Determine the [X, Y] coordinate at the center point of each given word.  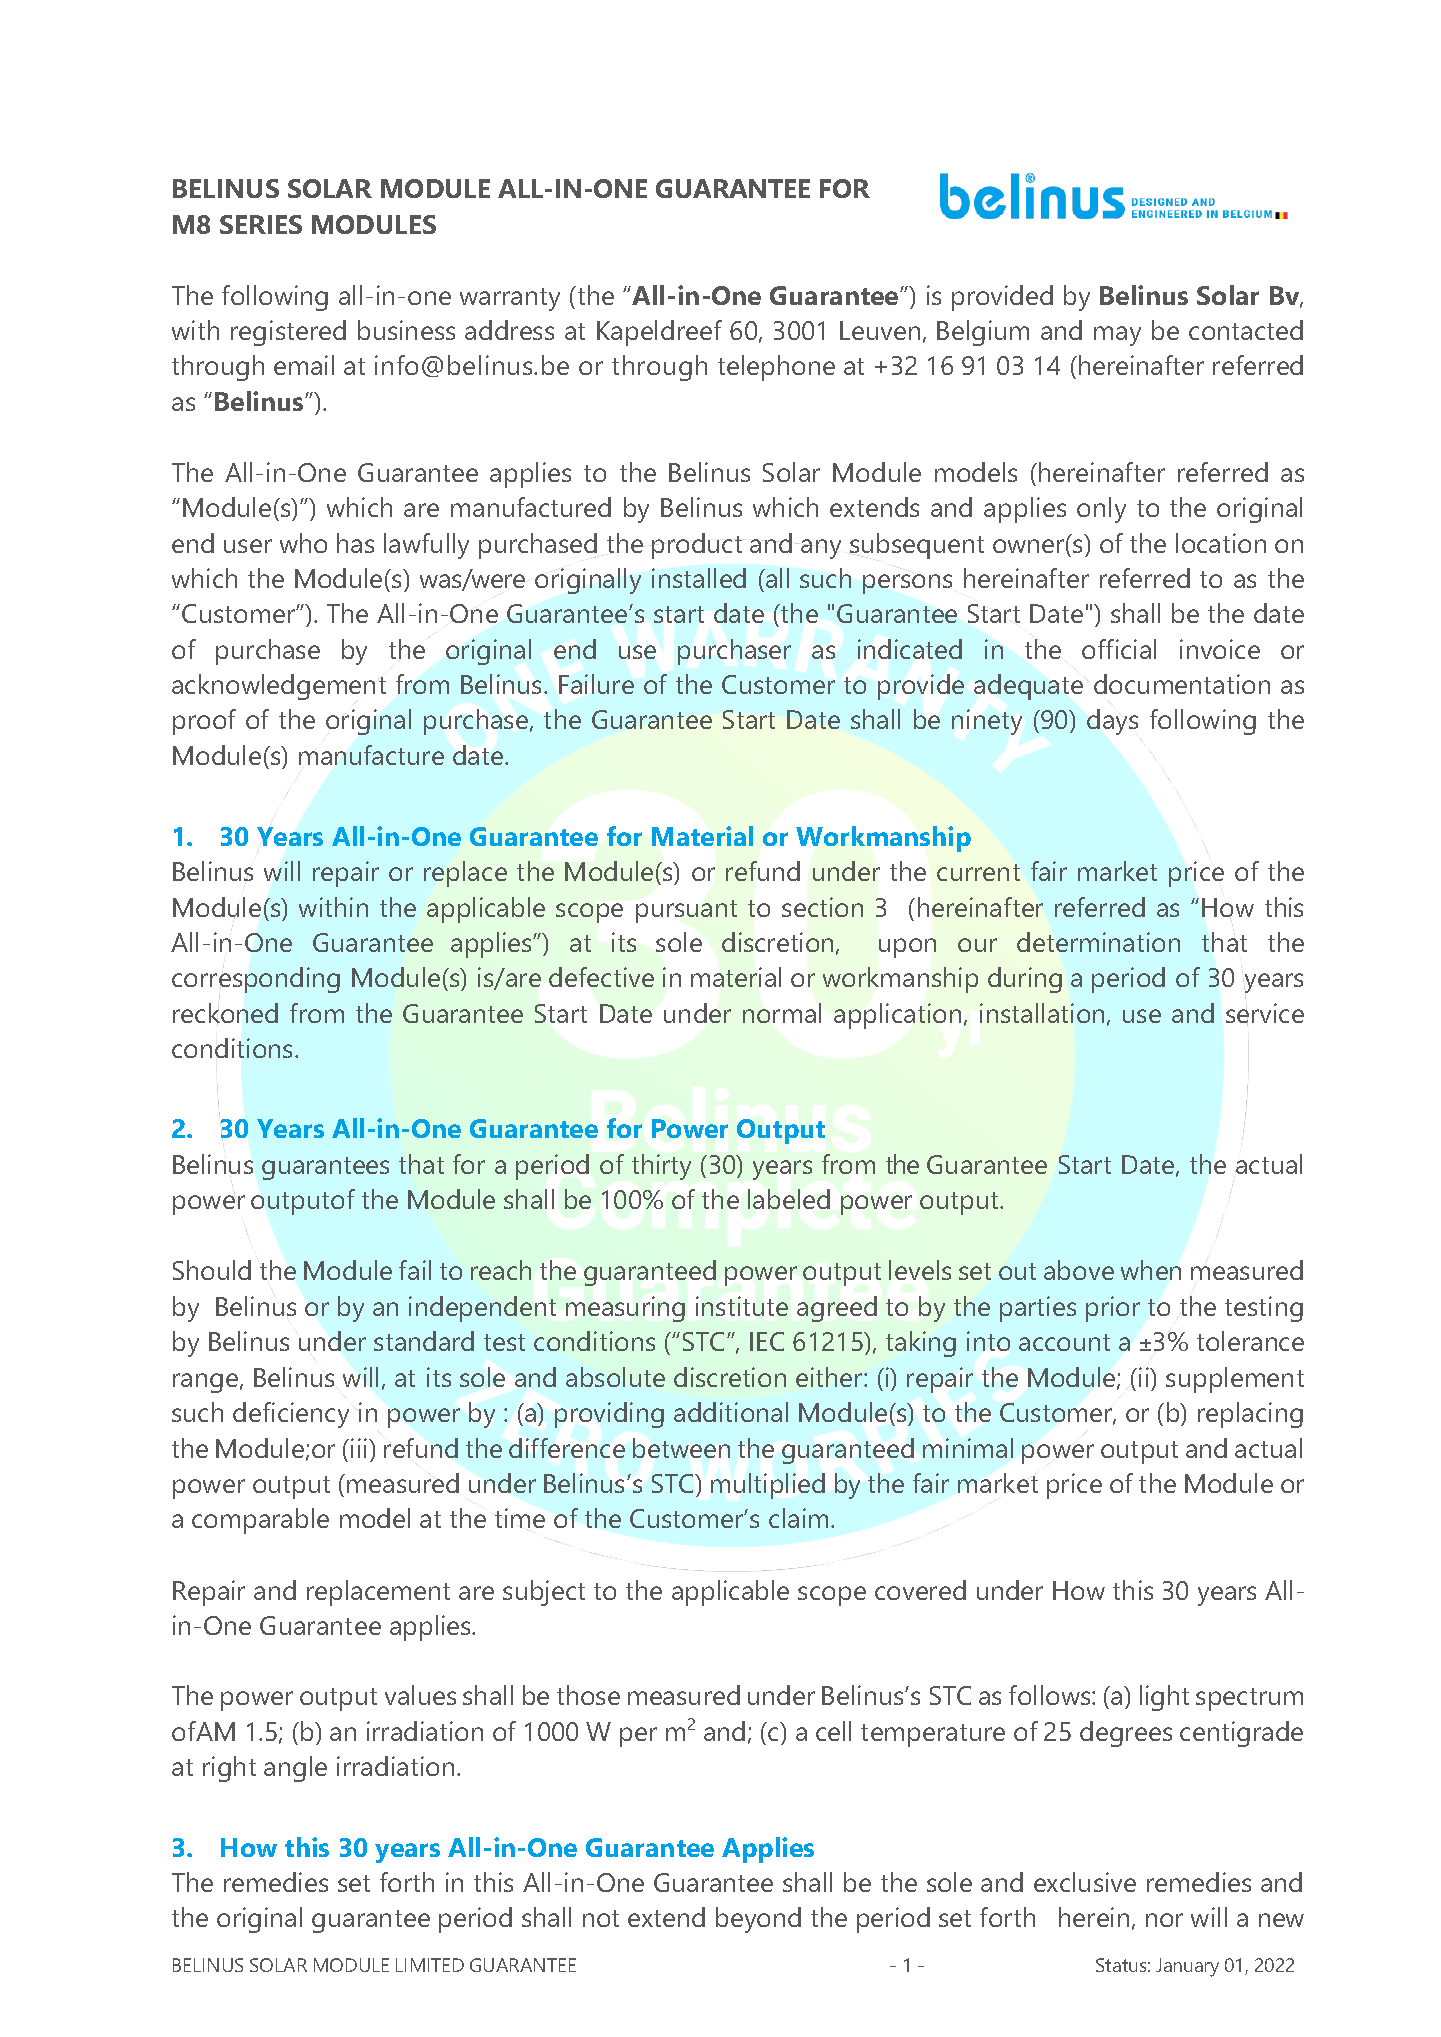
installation [1042, 1013]
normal [782, 1013]
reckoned [225, 1013]
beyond [758, 1920]
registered [288, 333]
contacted [1246, 330]
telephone [776, 368]
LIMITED [430, 1965]
